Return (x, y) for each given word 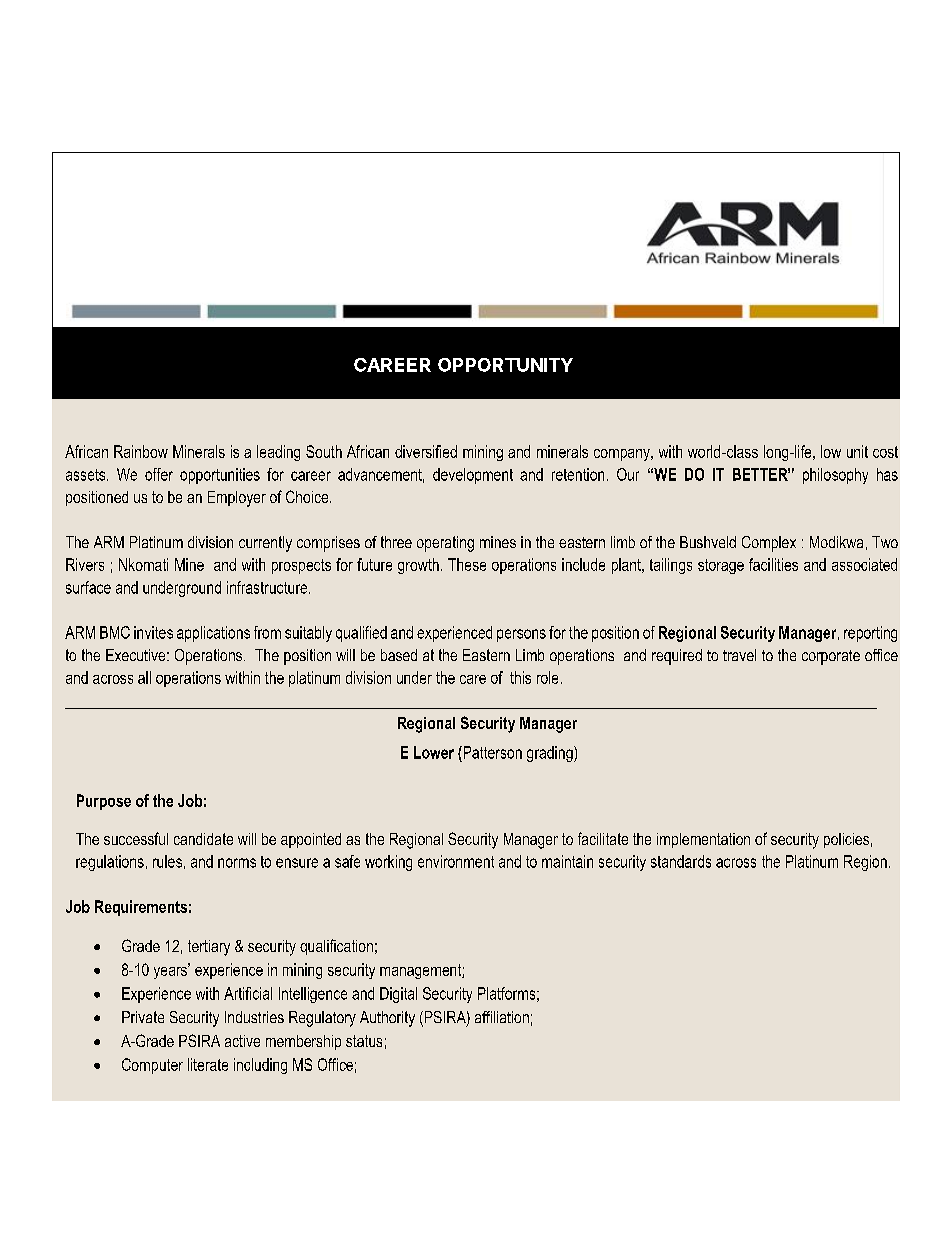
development (473, 476)
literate (208, 1064)
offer (159, 474)
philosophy (835, 476)
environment (456, 861)
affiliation (502, 1017)
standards (681, 861)
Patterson (491, 752)
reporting (870, 634)
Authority (387, 1019)
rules (167, 861)
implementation (703, 840)
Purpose (104, 802)
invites (153, 632)
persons (521, 635)
